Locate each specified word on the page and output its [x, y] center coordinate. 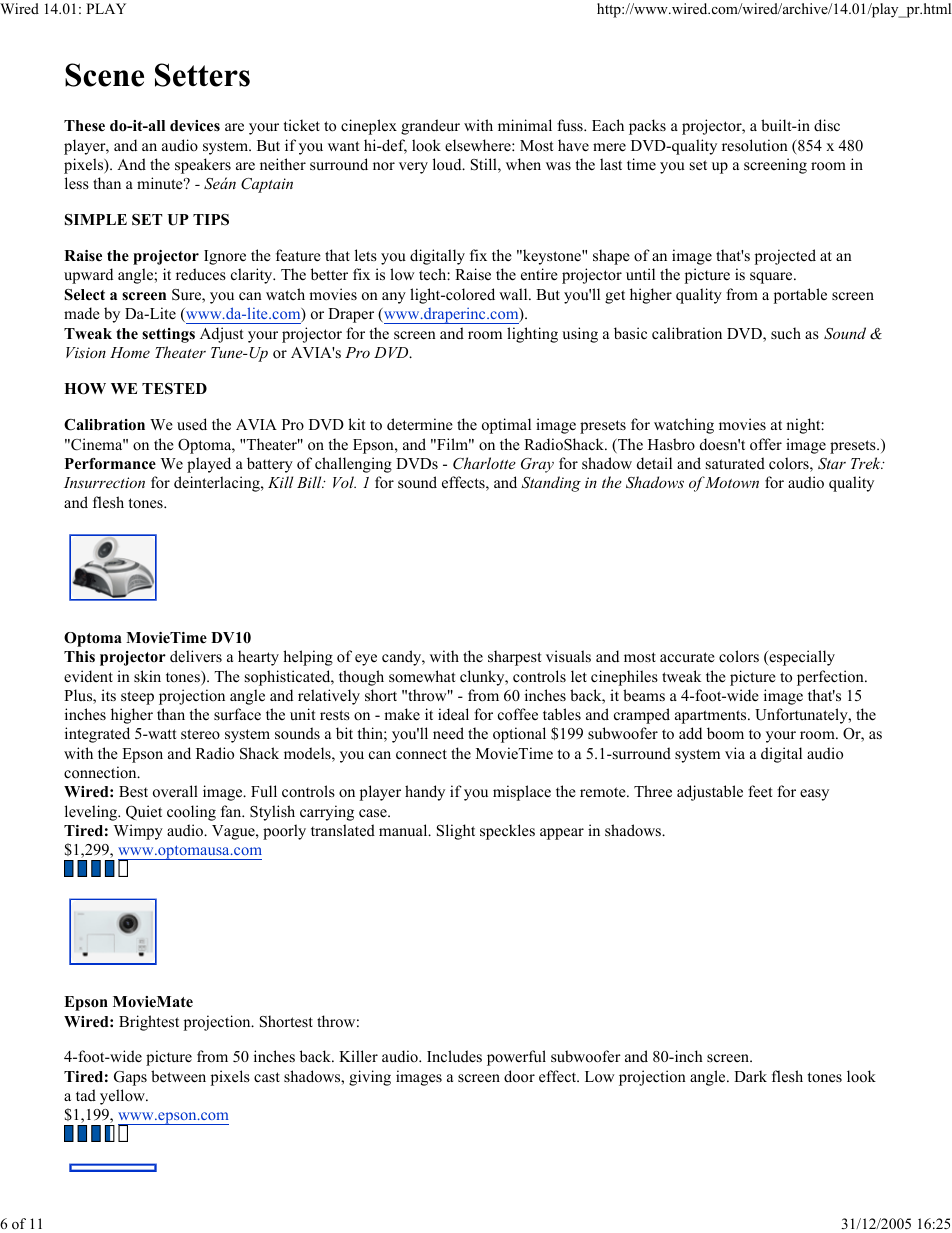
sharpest [514, 658]
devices [195, 126]
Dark [750, 1076]
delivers [196, 656]
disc [827, 125]
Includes [454, 1056]
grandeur [430, 127]
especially [801, 658]
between [178, 1076]
